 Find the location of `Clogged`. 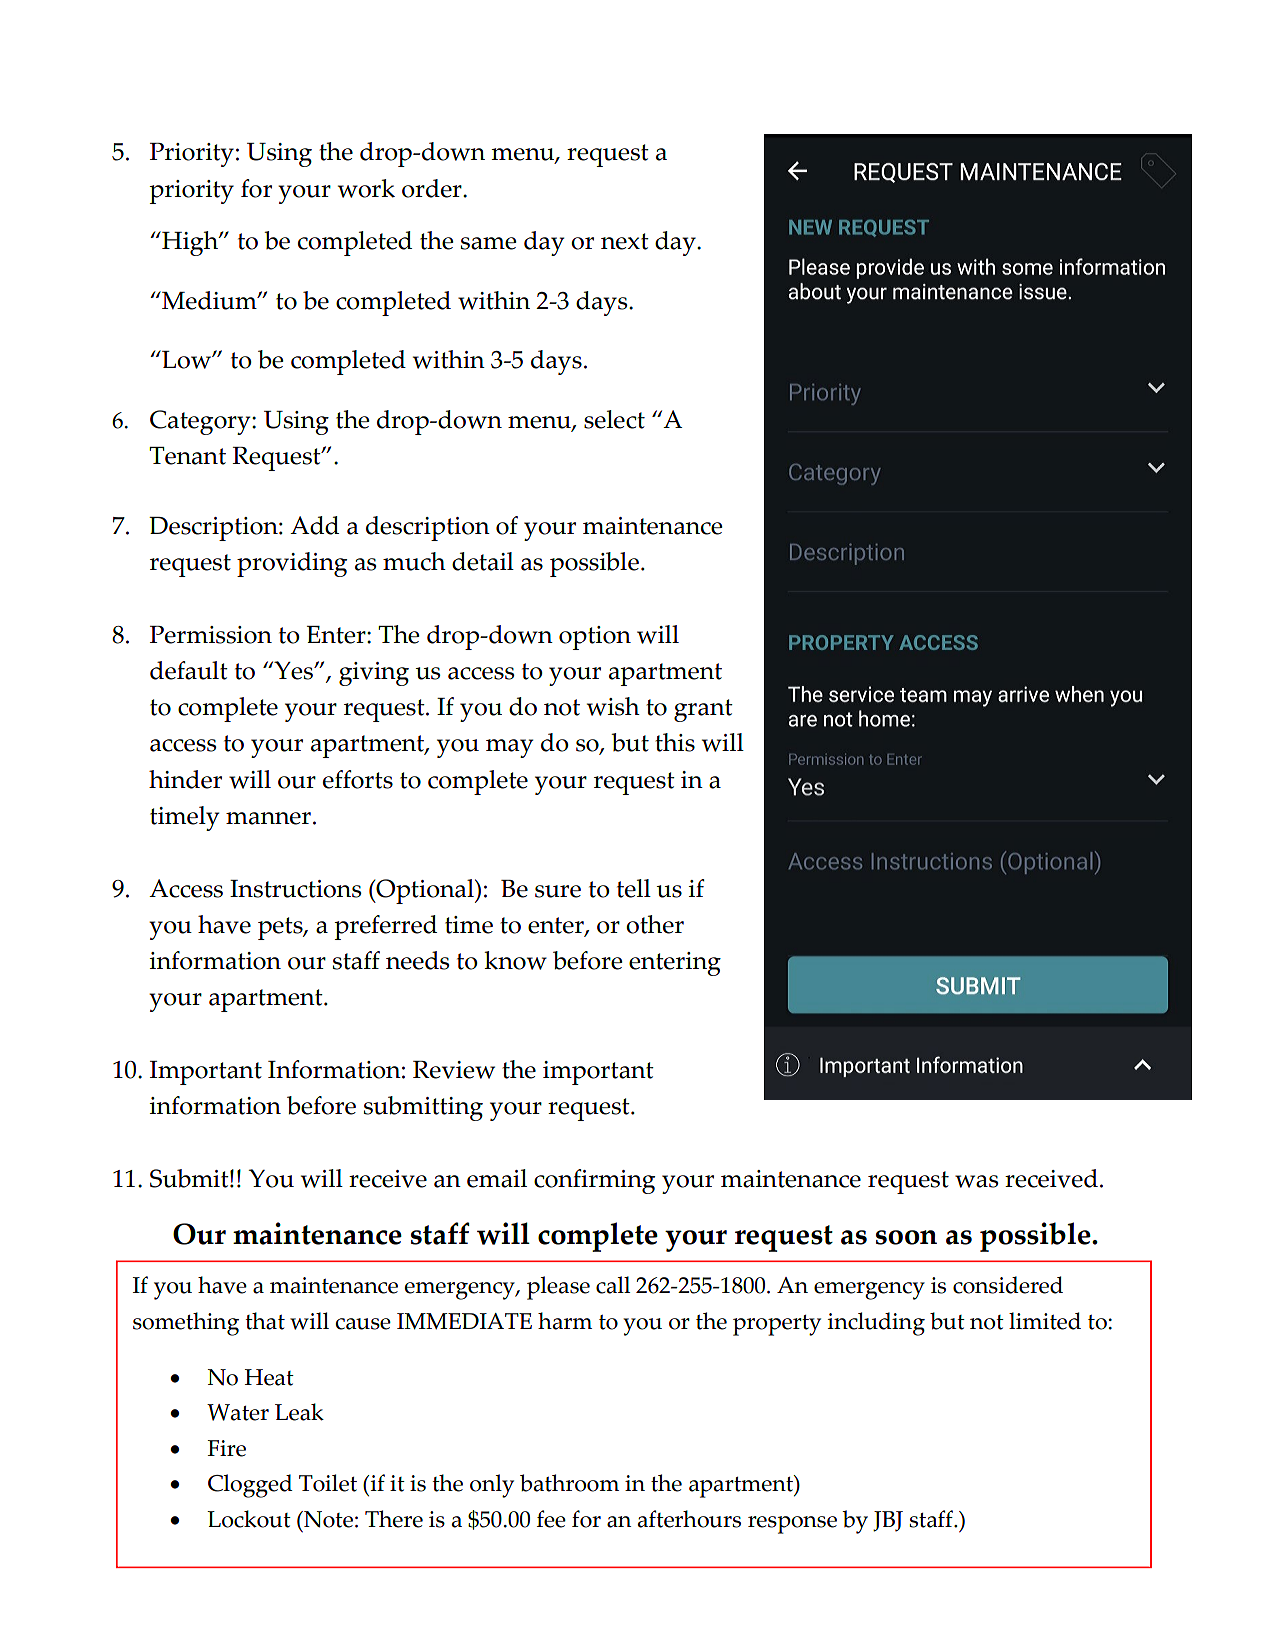

Clogged is located at coordinates (250, 1486).
